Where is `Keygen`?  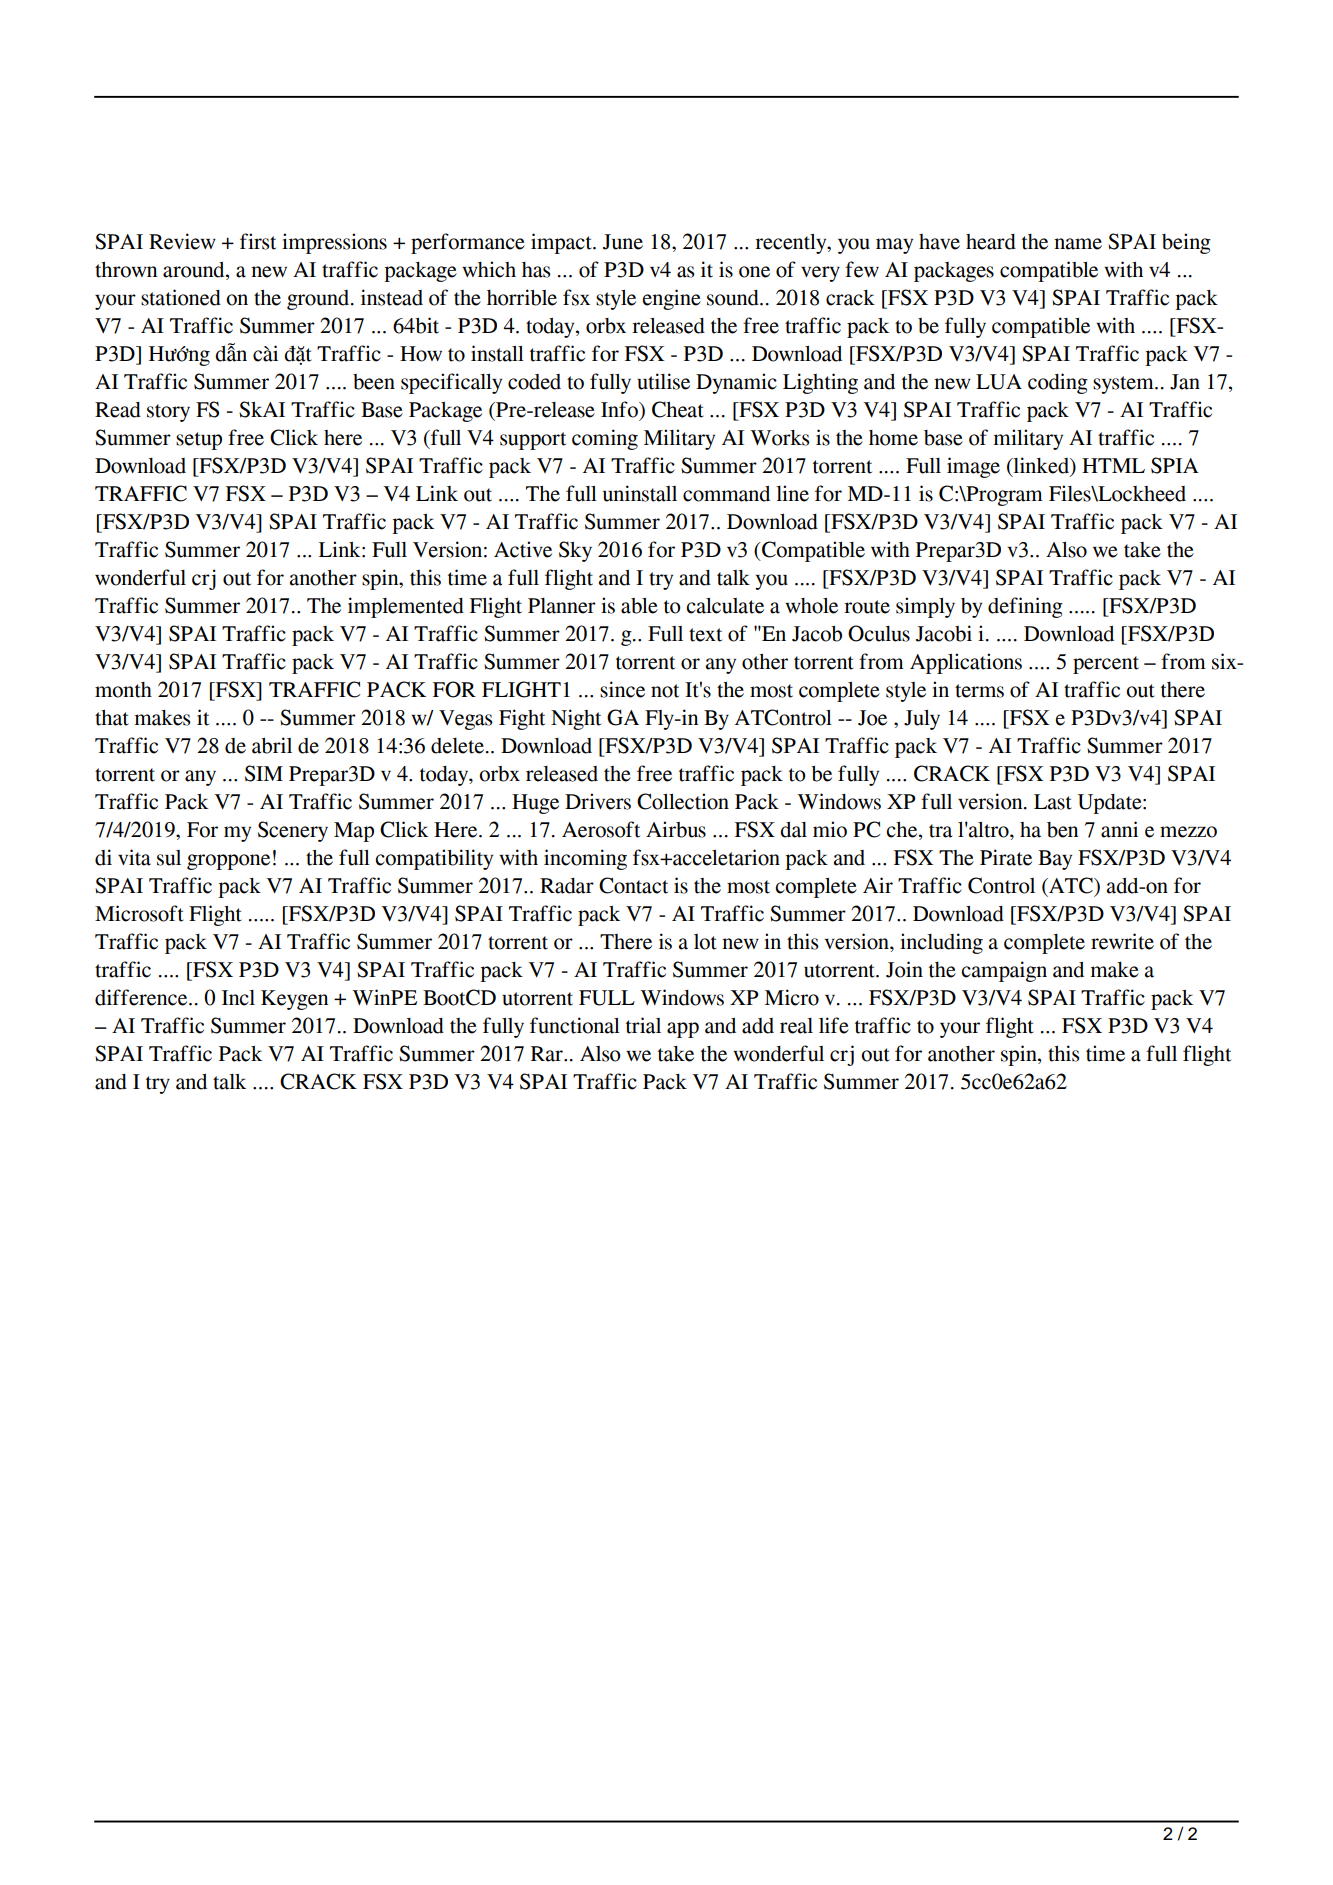 Keygen is located at coordinates (294, 1000).
